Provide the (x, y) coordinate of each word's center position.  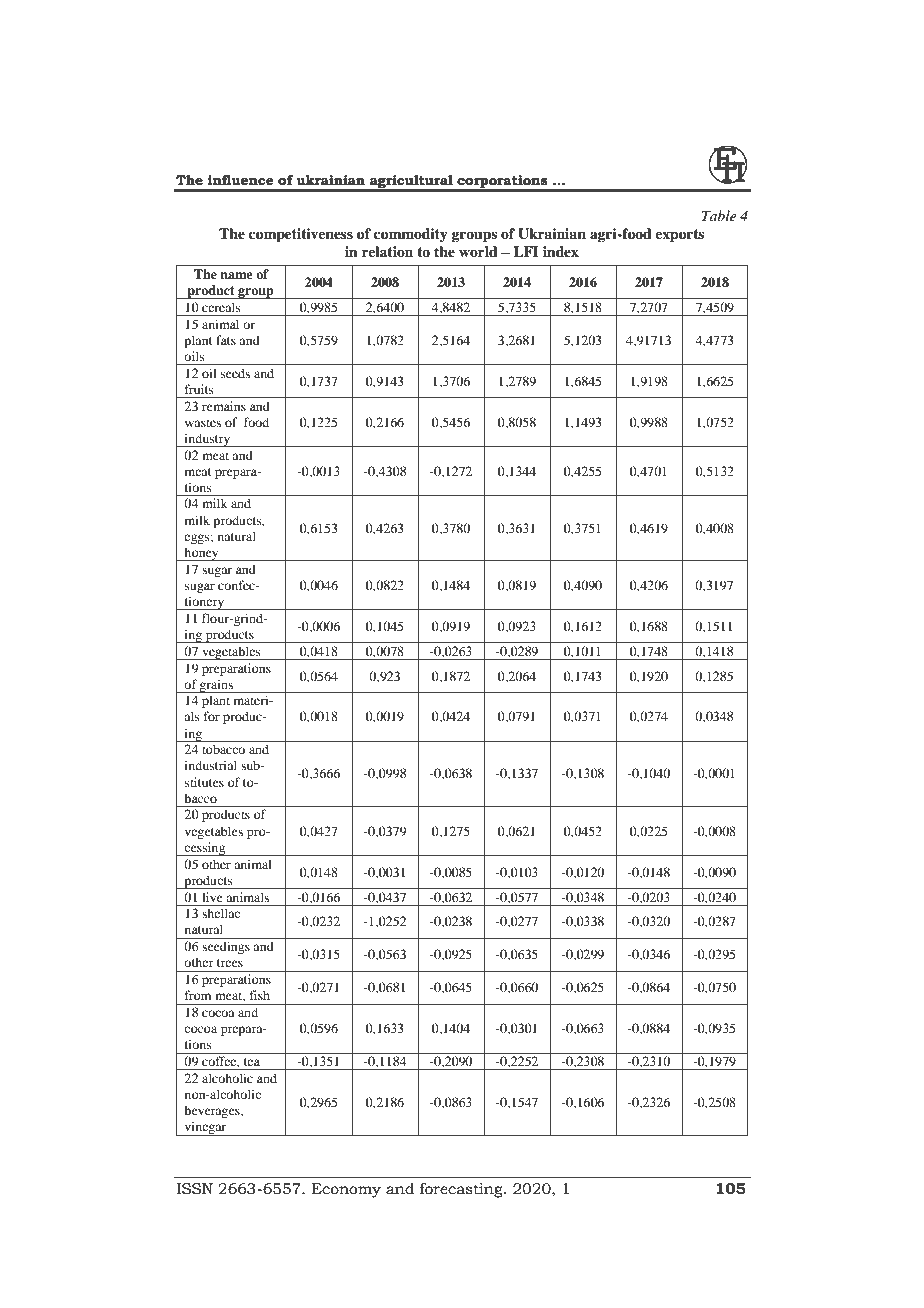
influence (240, 180)
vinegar (205, 1128)
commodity (411, 235)
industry (207, 440)
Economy (346, 1190)
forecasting (462, 1190)
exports (679, 236)
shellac (221, 913)
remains (224, 406)
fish (260, 995)
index (561, 251)
